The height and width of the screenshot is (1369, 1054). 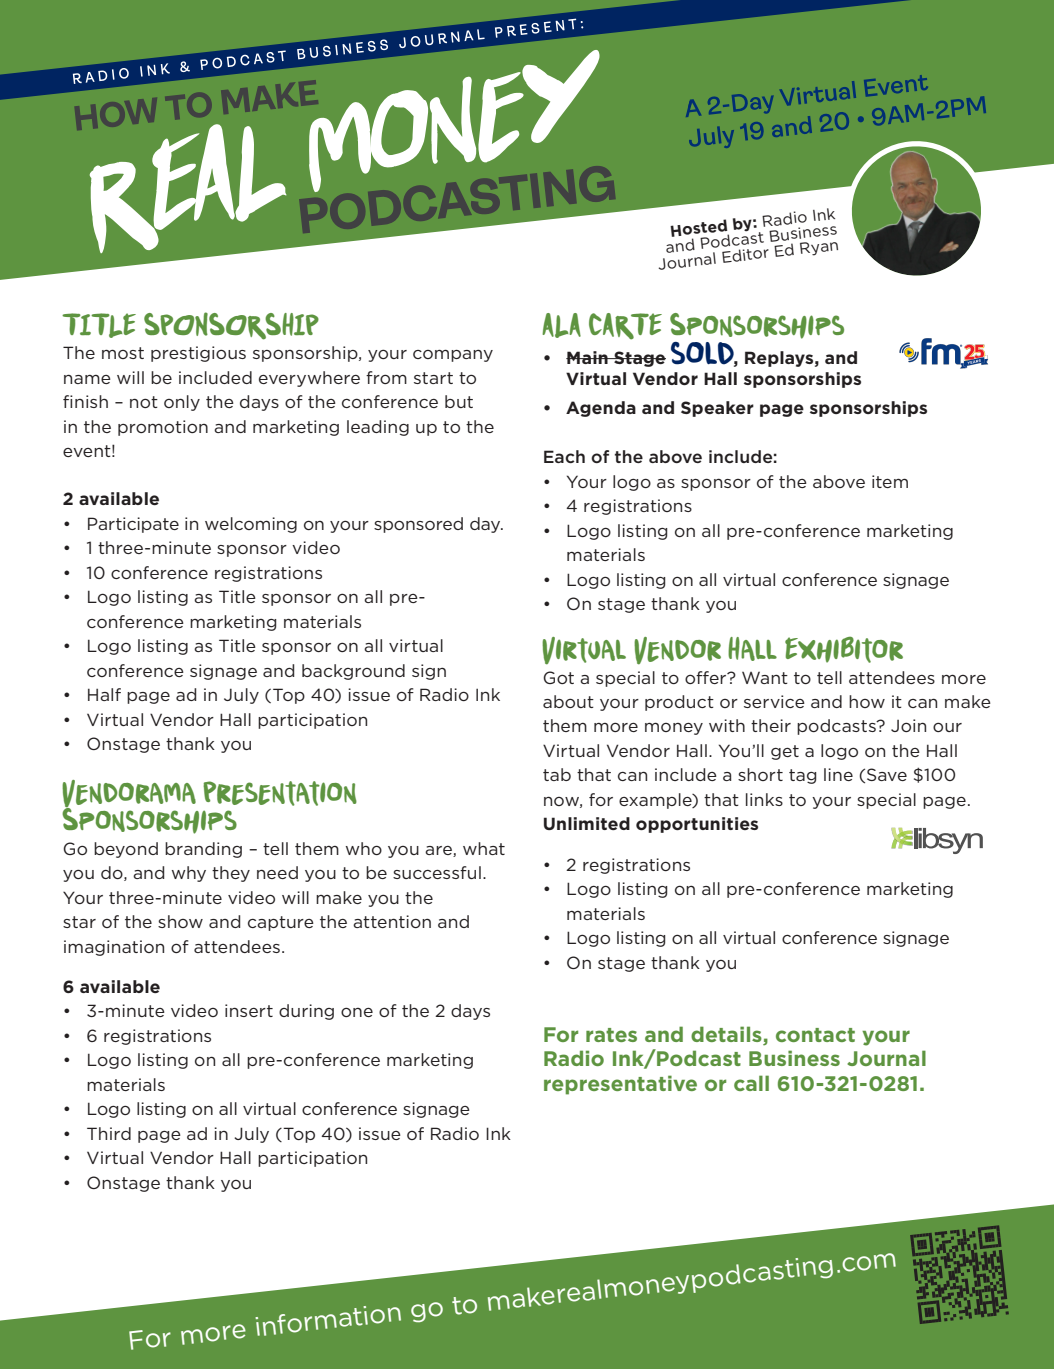 What do you see at coordinates (109, 1133) in the screenshot?
I see `Third` at bounding box center [109, 1133].
